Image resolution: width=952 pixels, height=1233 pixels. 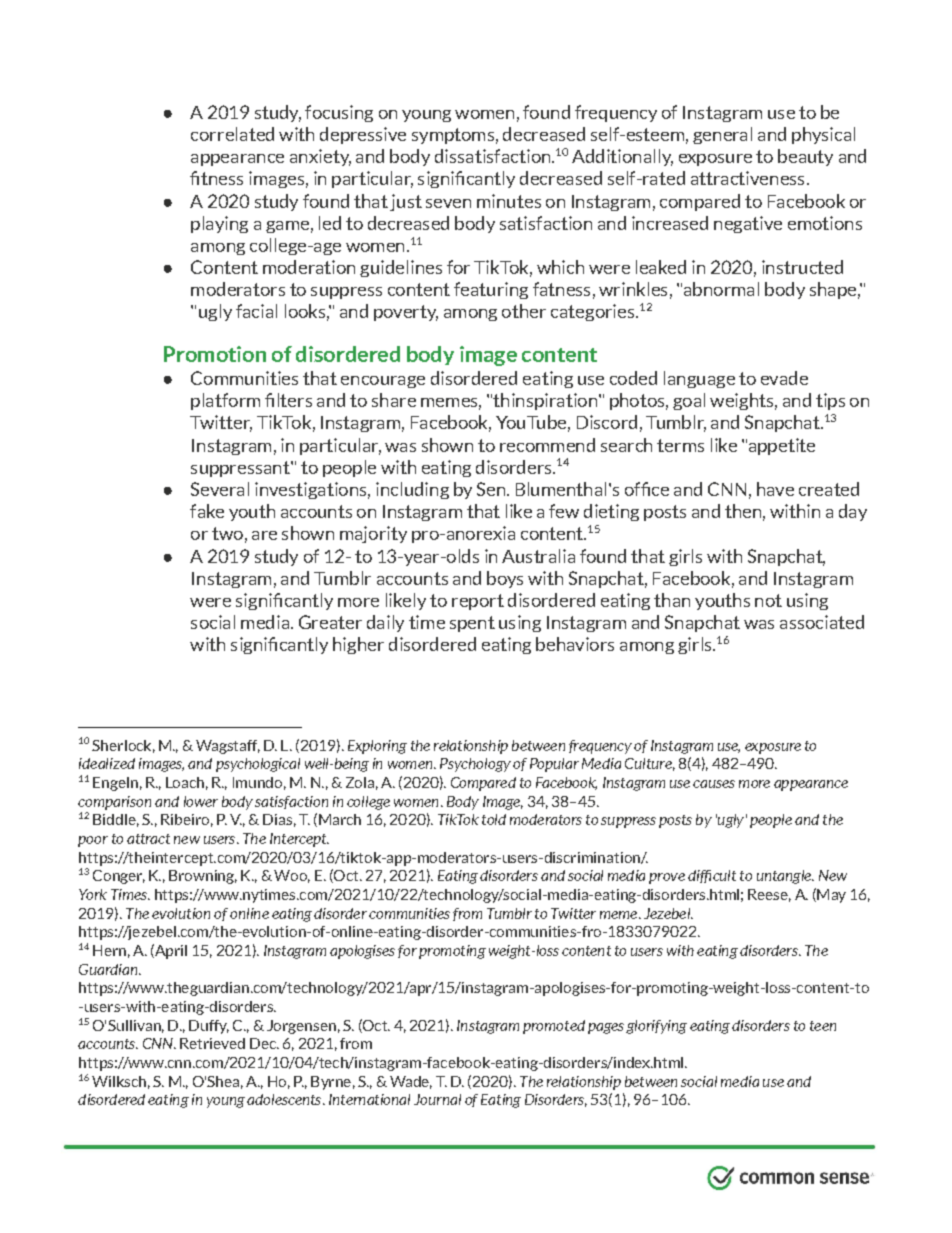 I want to click on seven, so click(x=448, y=203).
